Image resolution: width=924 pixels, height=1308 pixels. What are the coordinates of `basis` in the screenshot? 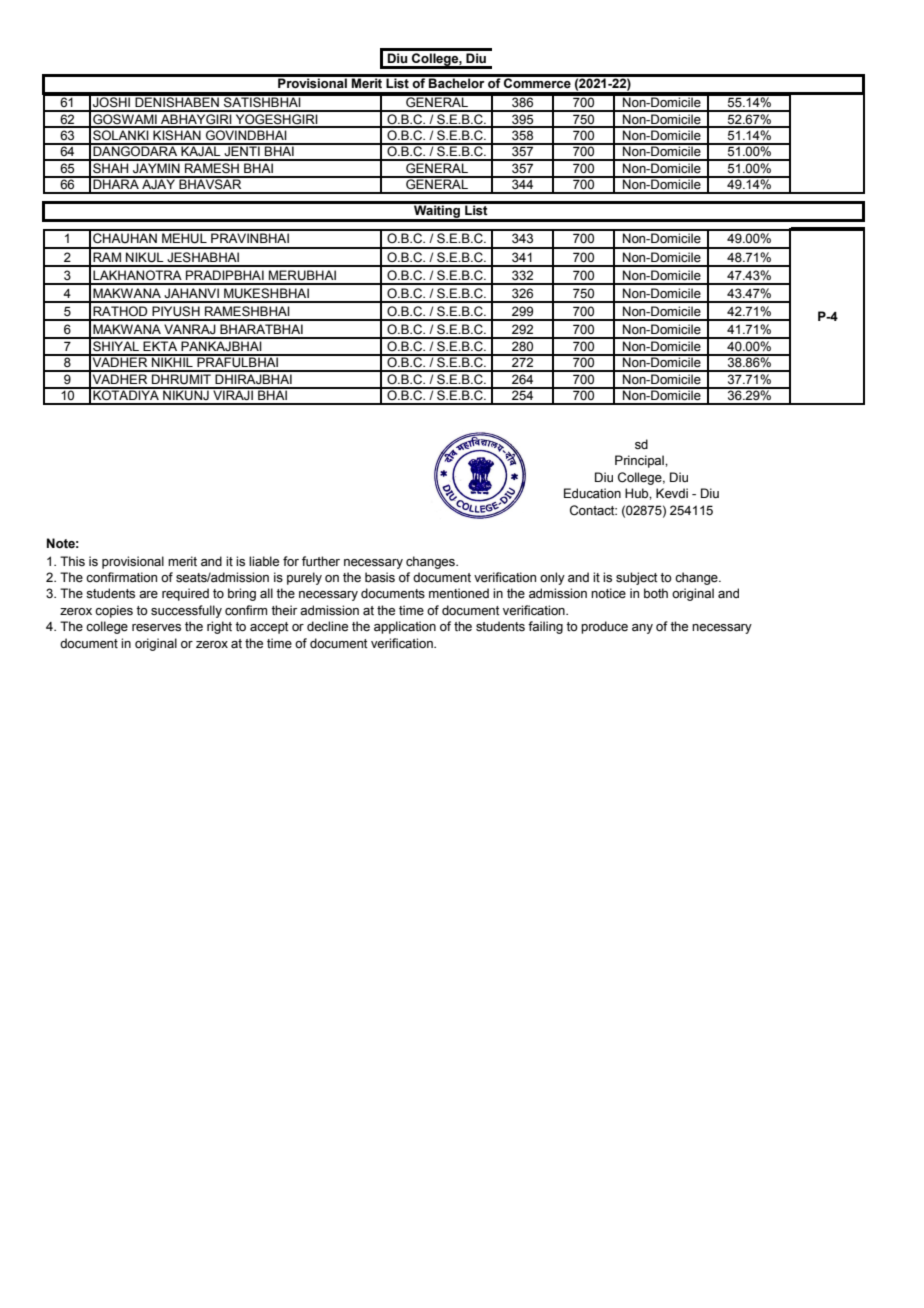 It's located at (380, 577).
